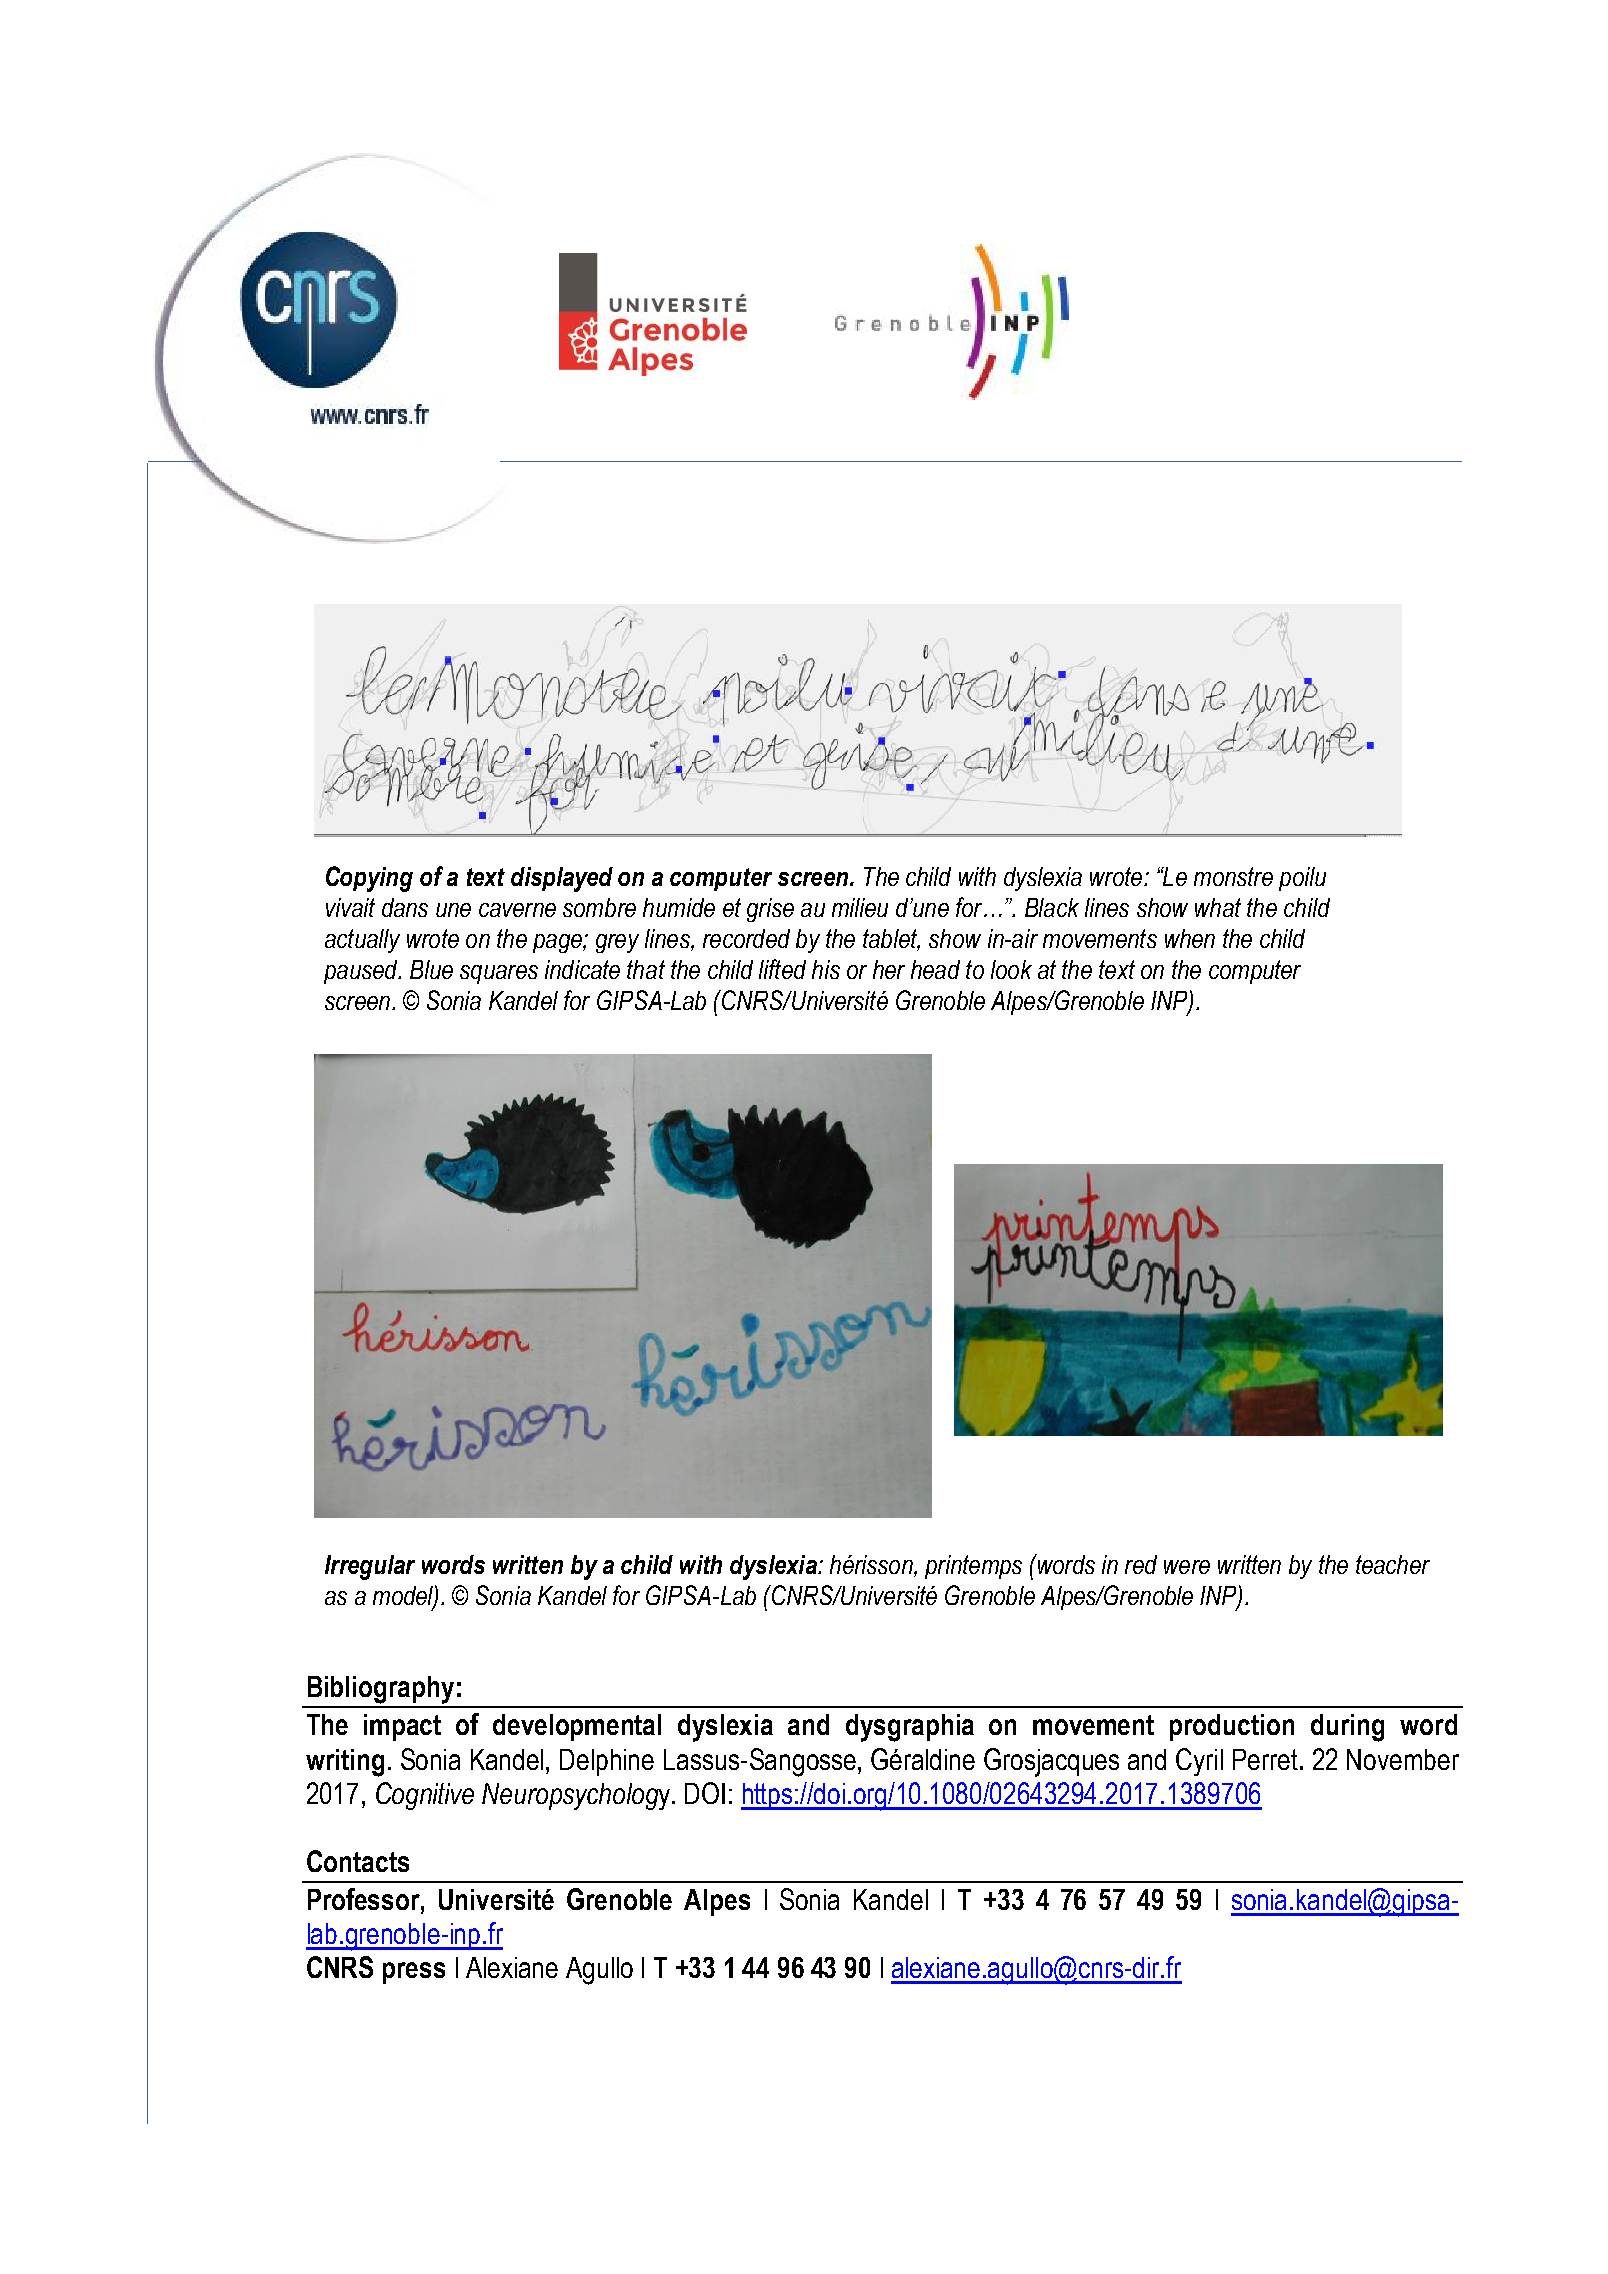 This image has width=1608, height=2274. Describe the element at coordinates (910, 1728) in the image. I see `dysgraphia` at that location.
